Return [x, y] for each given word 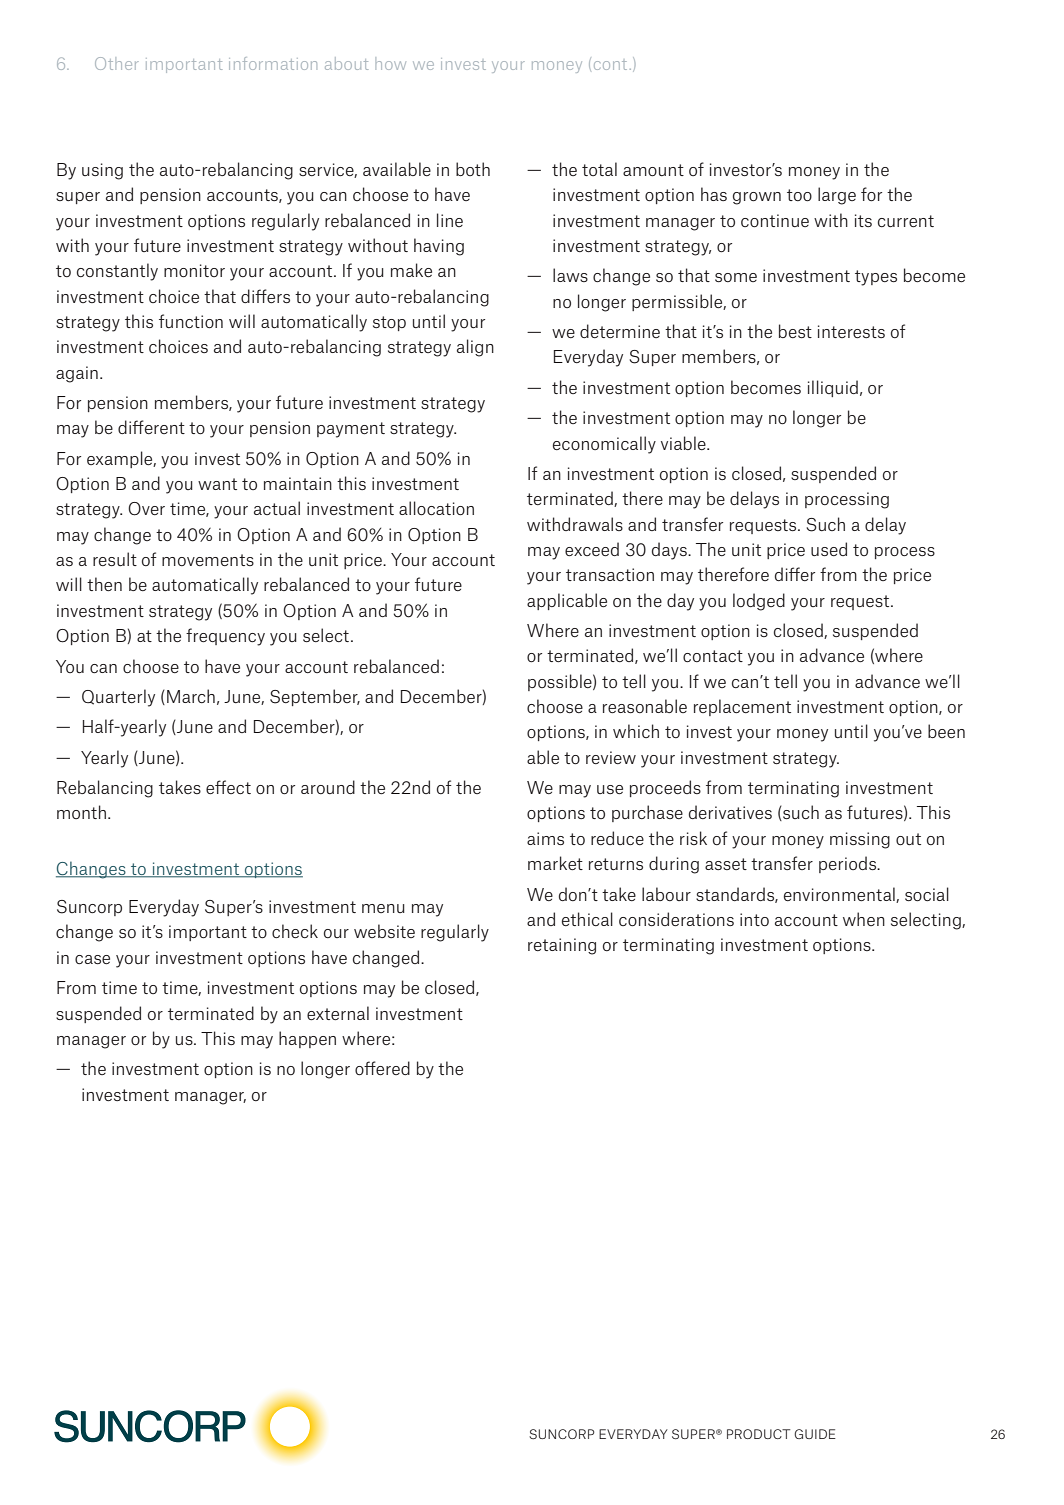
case [92, 959]
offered [382, 1068]
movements [208, 560]
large [837, 196]
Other [117, 63]
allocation [436, 508]
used [829, 549]
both [473, 169]
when [864, 919]
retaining [562, 946]
